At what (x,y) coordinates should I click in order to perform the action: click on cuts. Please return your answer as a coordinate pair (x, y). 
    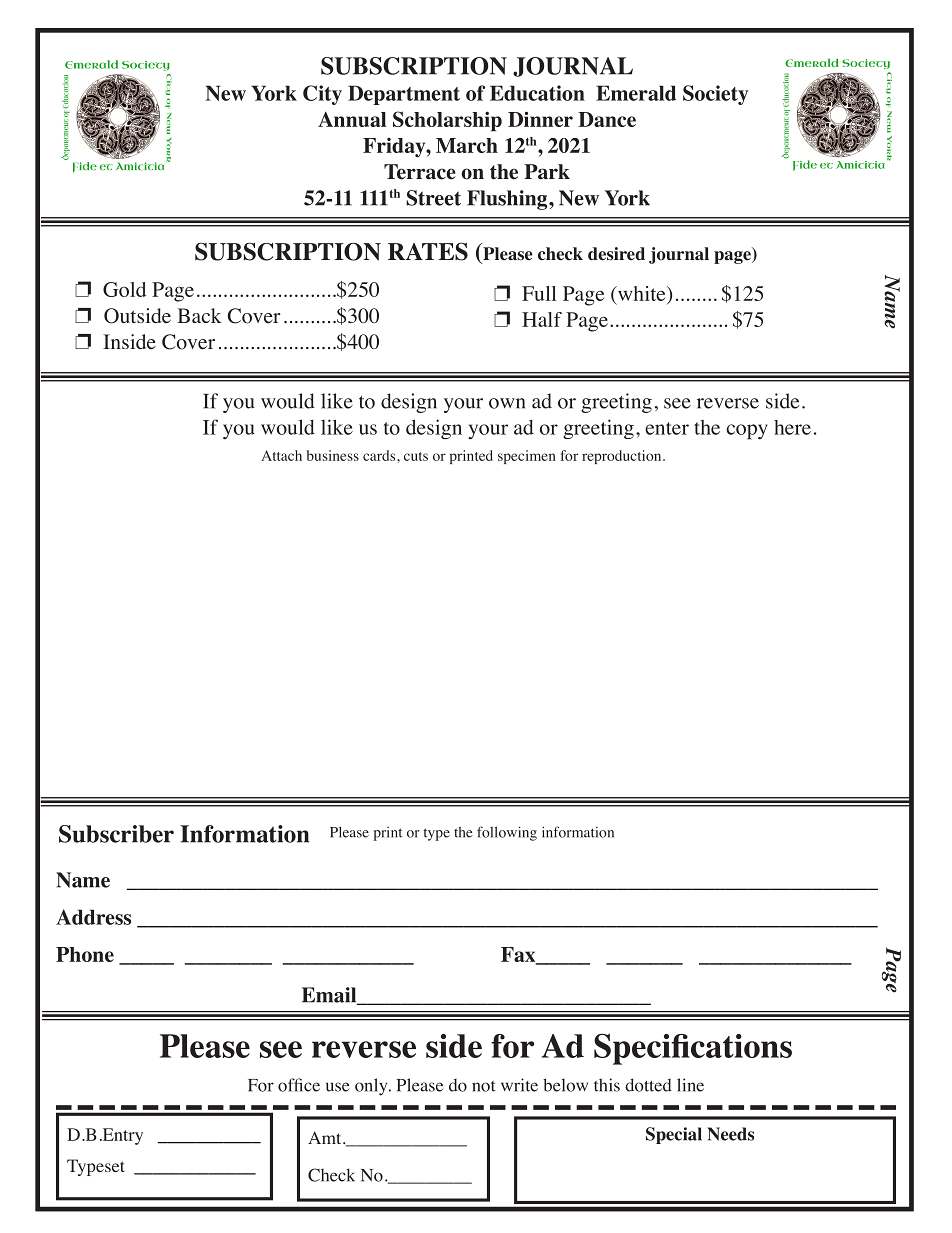
    Looking at the image, I should click on (416, 456).
